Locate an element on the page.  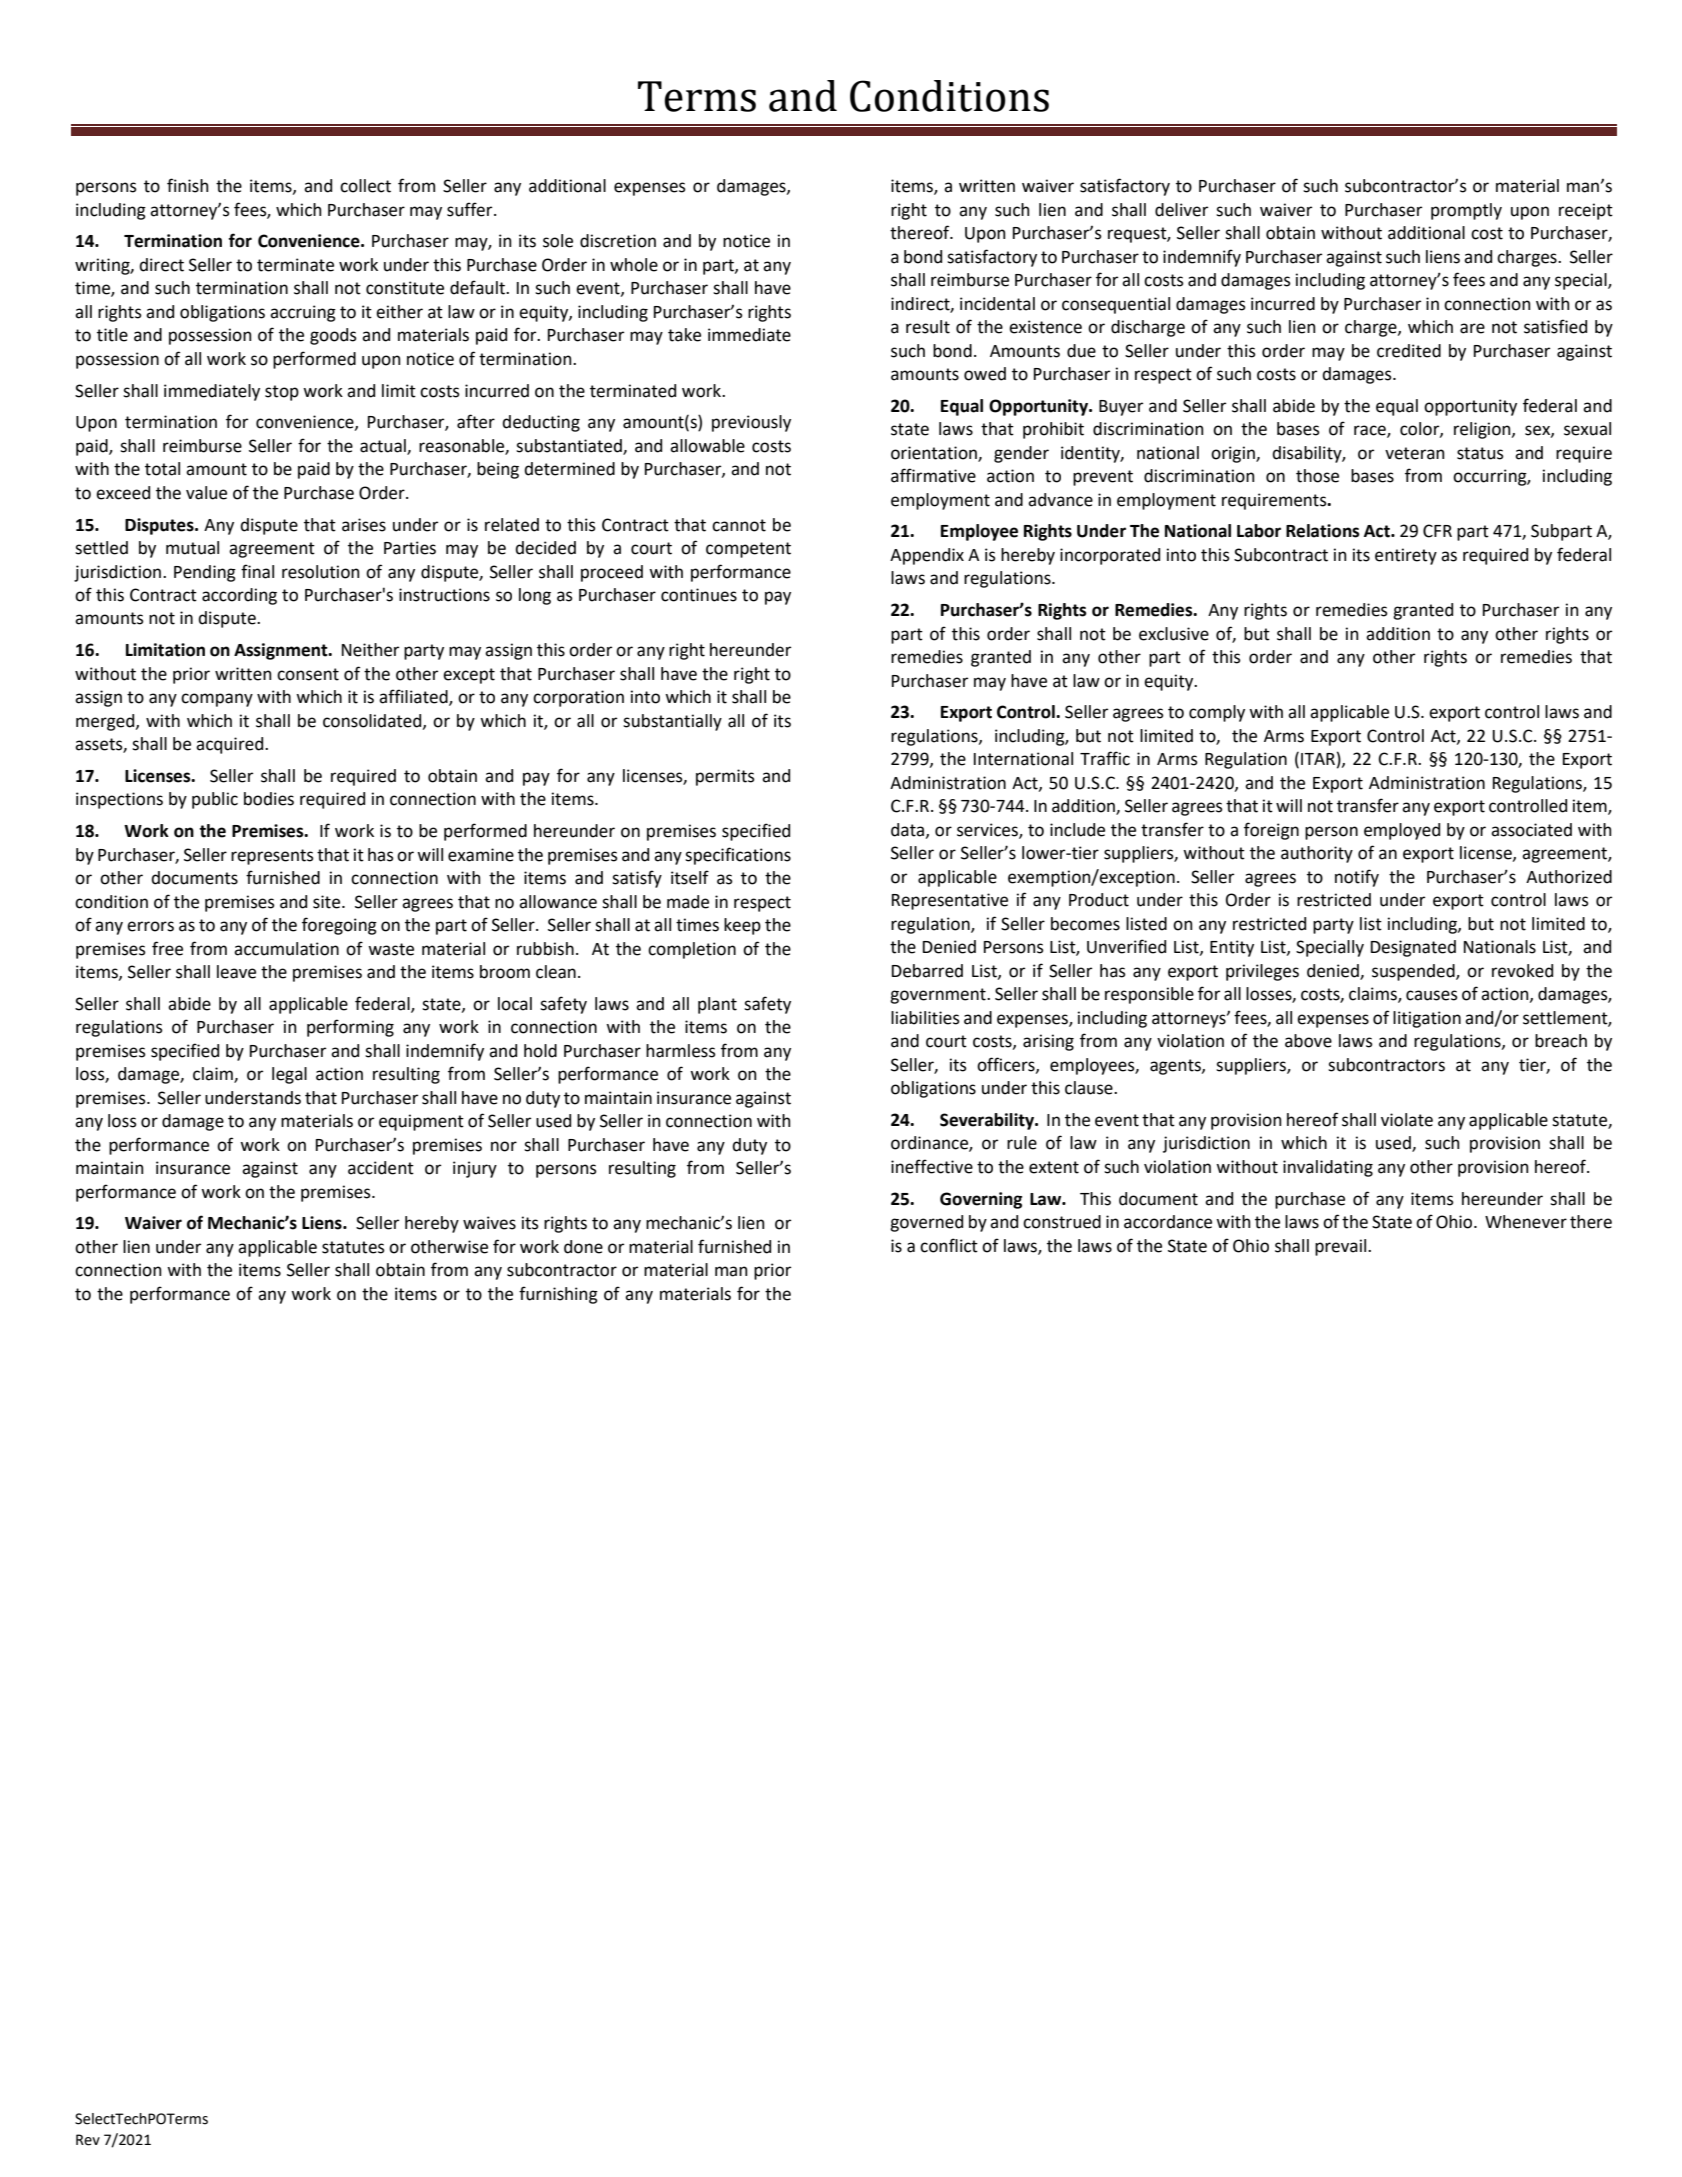
permits is located at coordinates (725, 777).
